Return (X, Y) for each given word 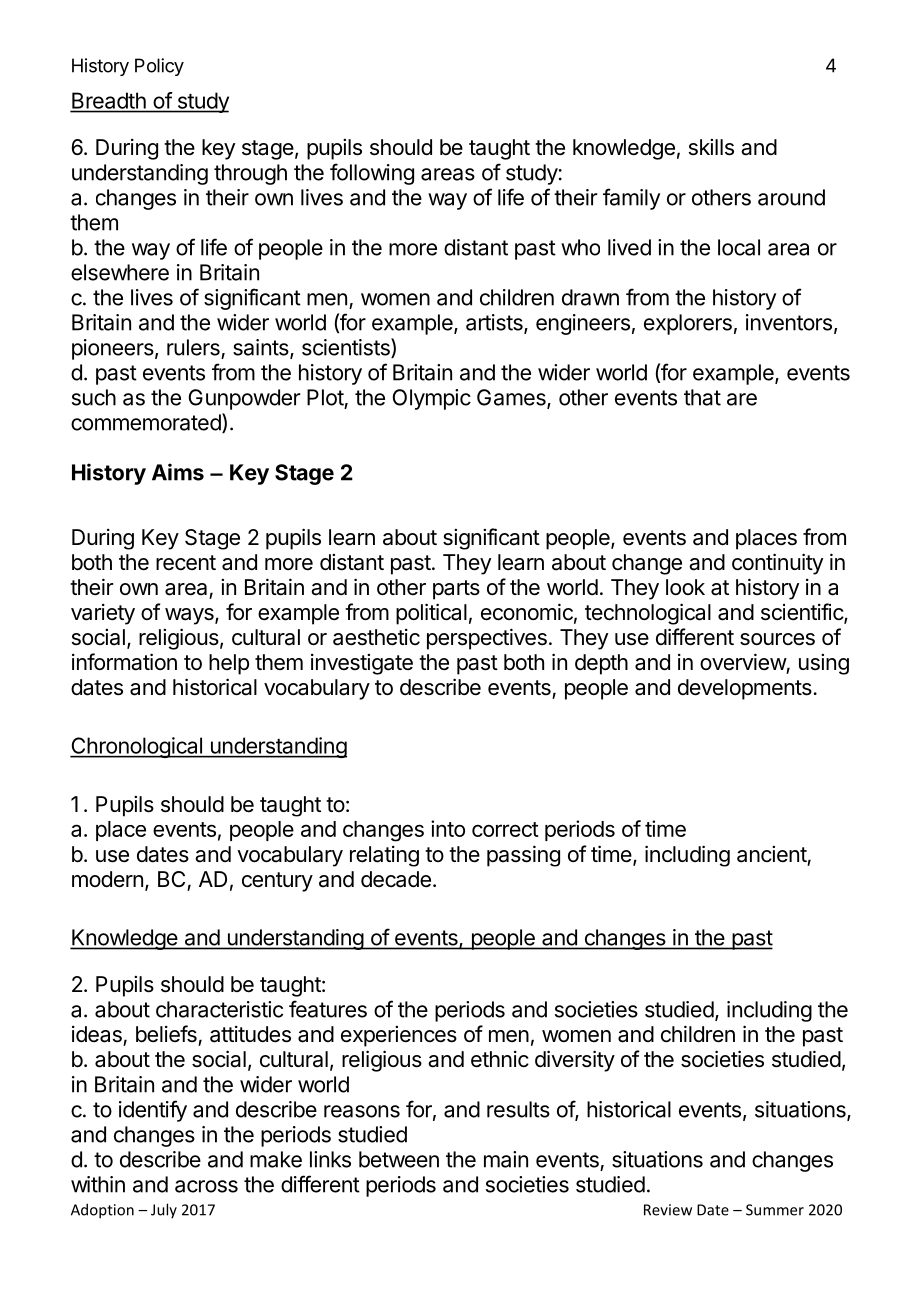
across (206, 1186)
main (506, 1159)
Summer (775, 1210)
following (372, 174)
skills (711, 147)
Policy (159, 67)
